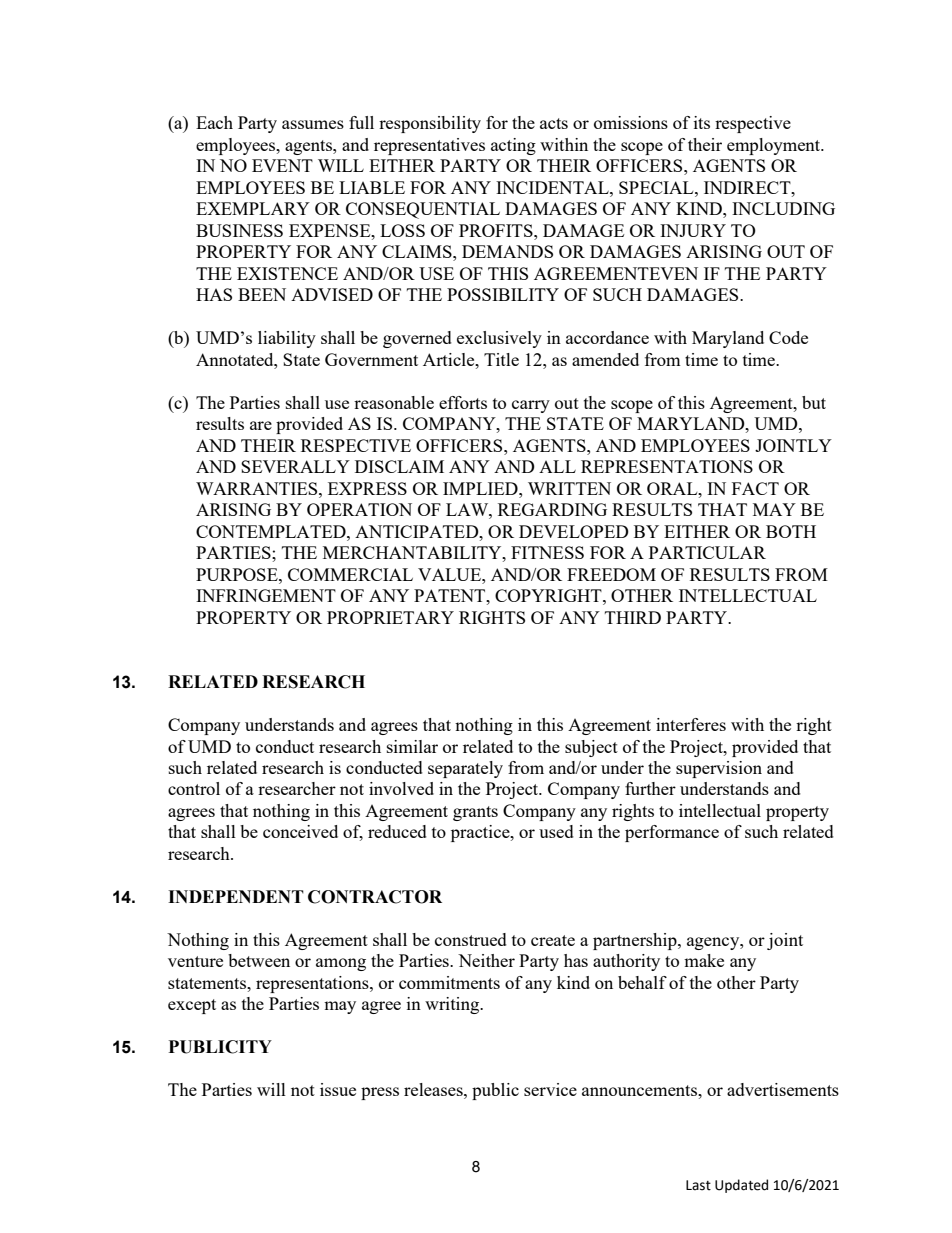 This document has height=1233, width=952. What do you see at coordinates (338, 1089) in the document?
I see `issue` at bounding box center [338, 1089].
